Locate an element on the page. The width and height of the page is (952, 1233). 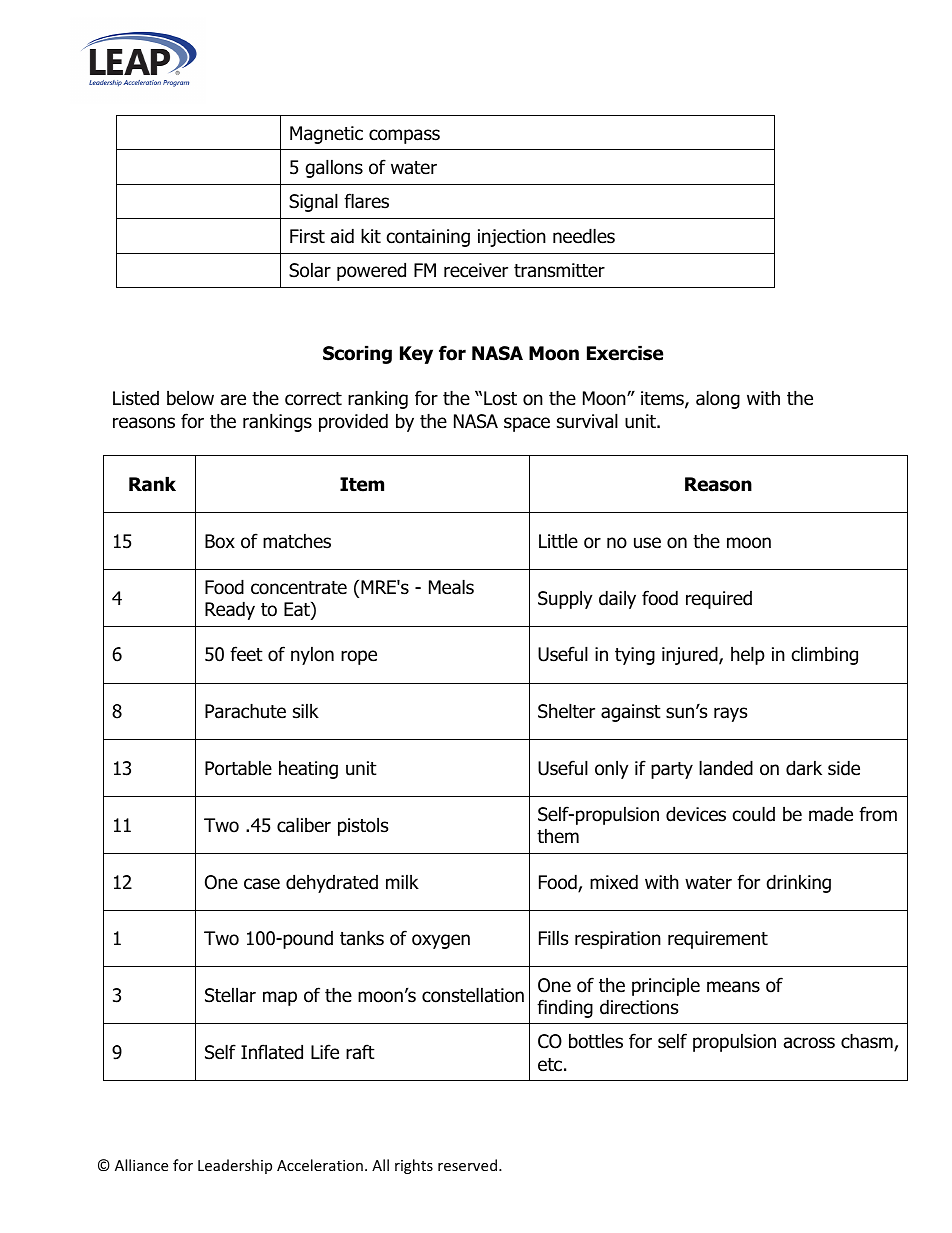
Box is located at coordinates (220, 541).
